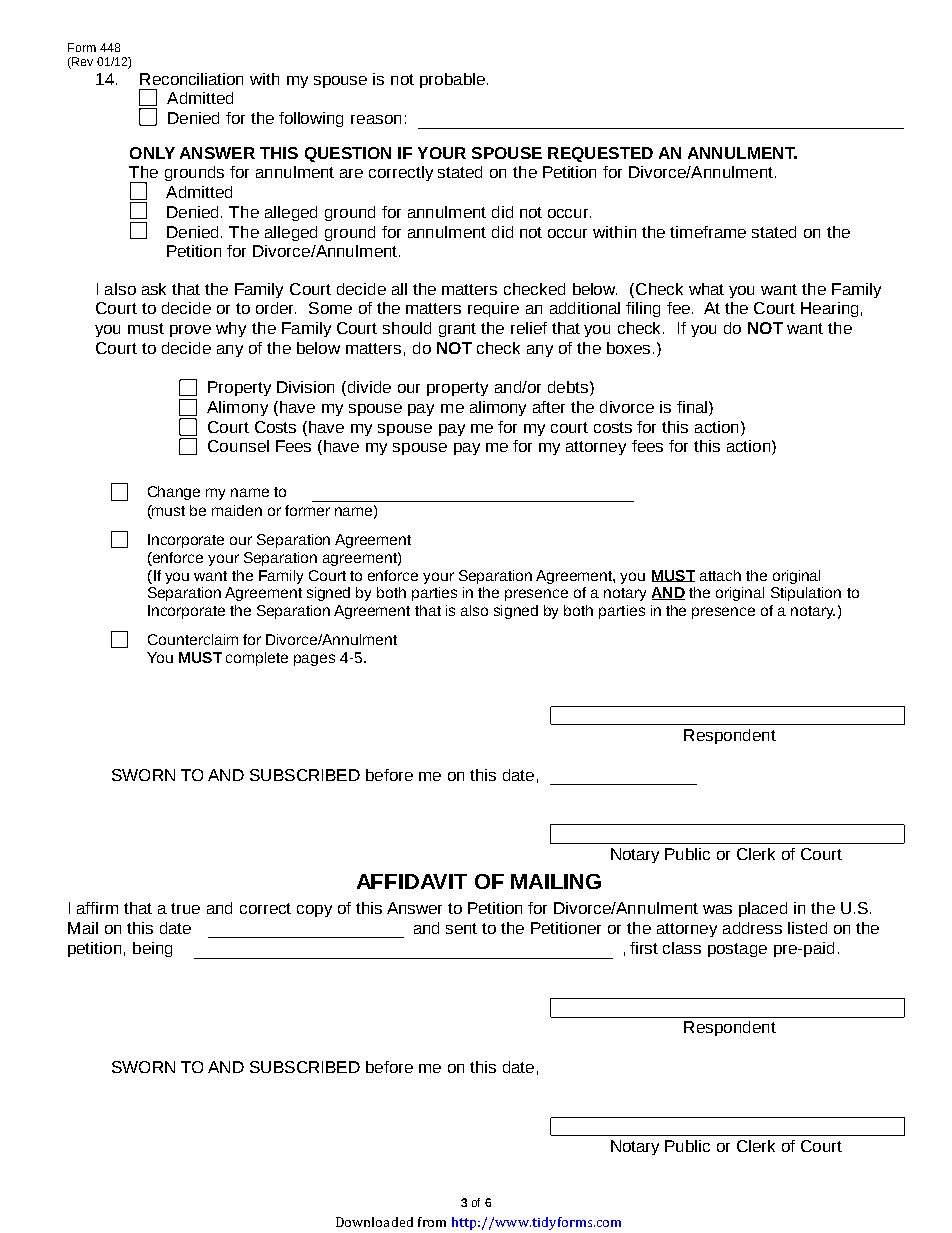 This document has width=952, height=1233. I want to click on true, so click(185, 908).
